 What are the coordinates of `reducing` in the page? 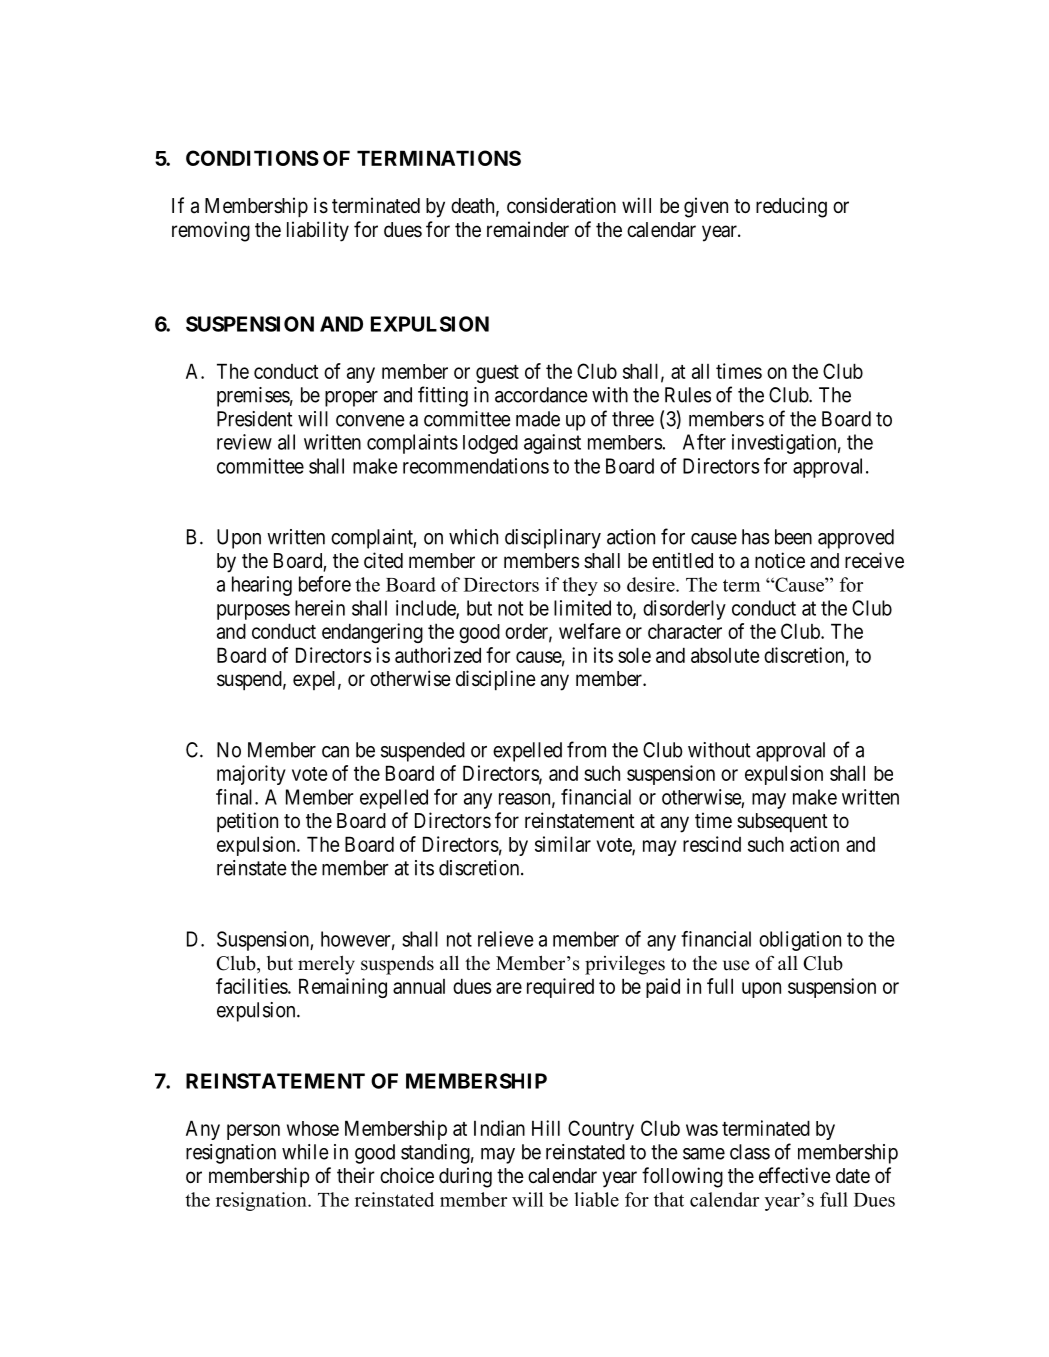 It's located at (791, 207).
